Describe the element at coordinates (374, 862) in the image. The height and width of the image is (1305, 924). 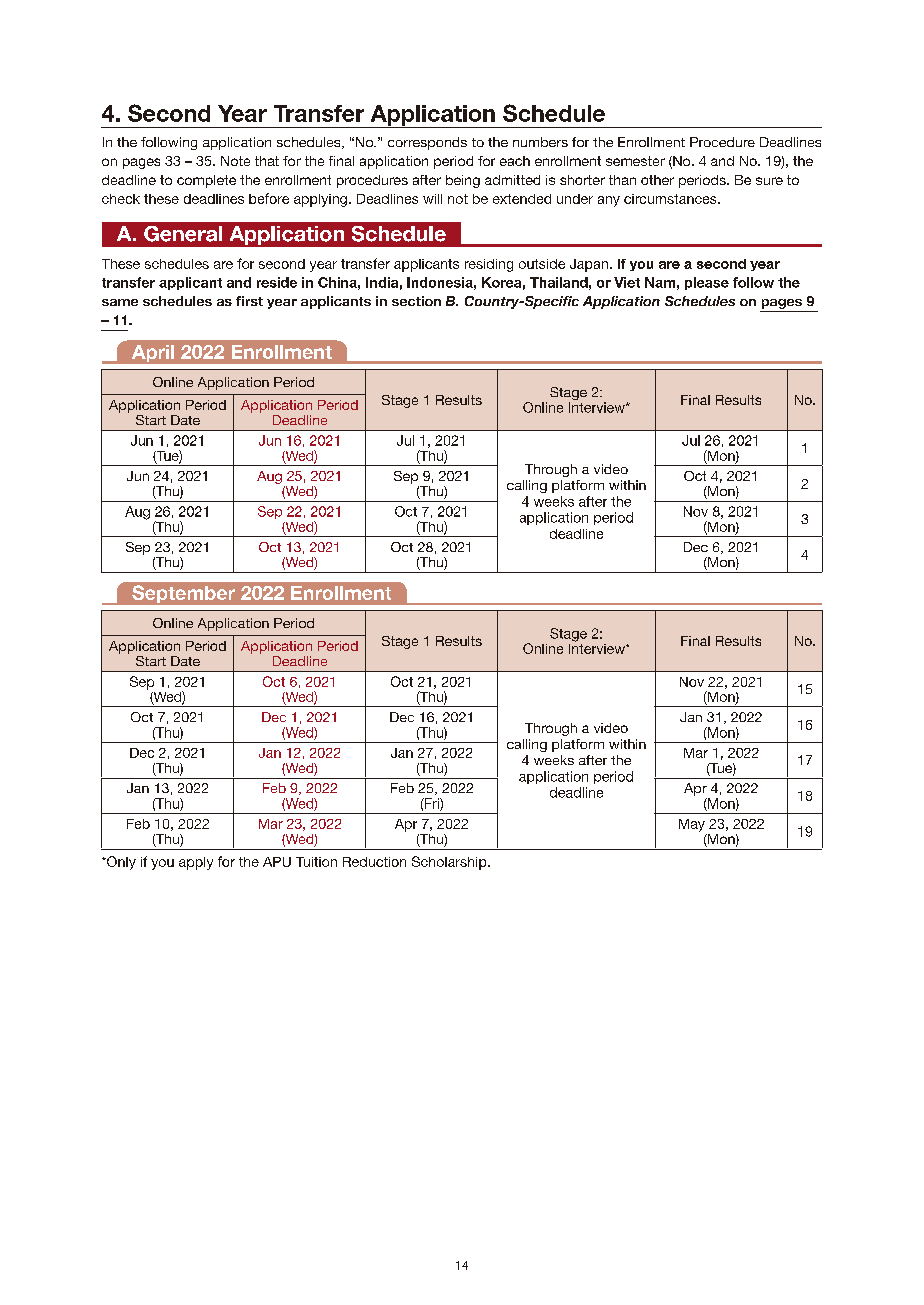
I see `Reduction` at that location.
